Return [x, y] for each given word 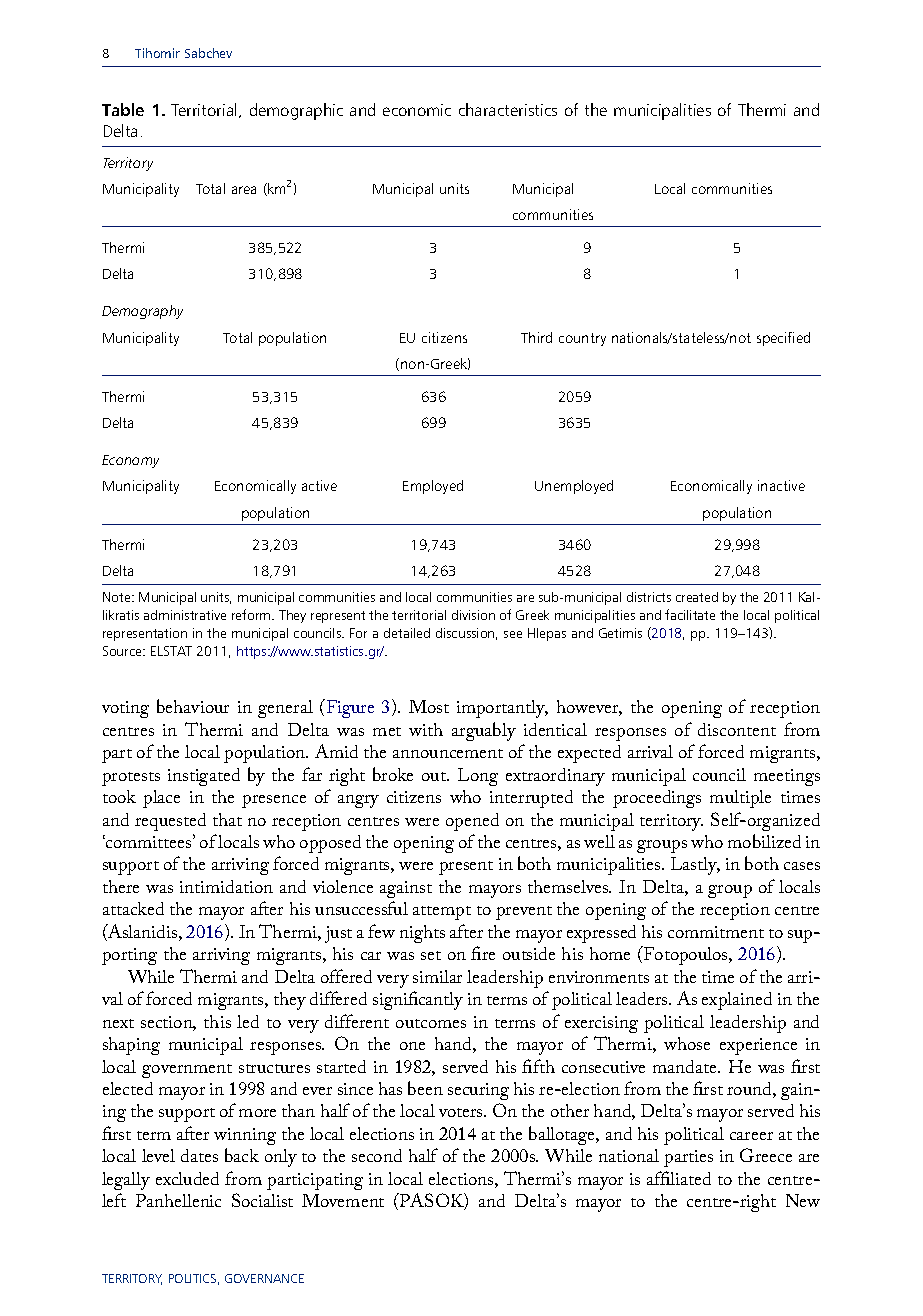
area [244, 190]
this [217, 1021]
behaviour [193, 706]
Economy [130, 461]
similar [437, 976]
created [697, 597]
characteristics [508, 109]
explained [737, 1001]
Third [536, 337]
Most [429, 706]
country [582, 339]
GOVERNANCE [264, 1278]
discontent [737, 729]
